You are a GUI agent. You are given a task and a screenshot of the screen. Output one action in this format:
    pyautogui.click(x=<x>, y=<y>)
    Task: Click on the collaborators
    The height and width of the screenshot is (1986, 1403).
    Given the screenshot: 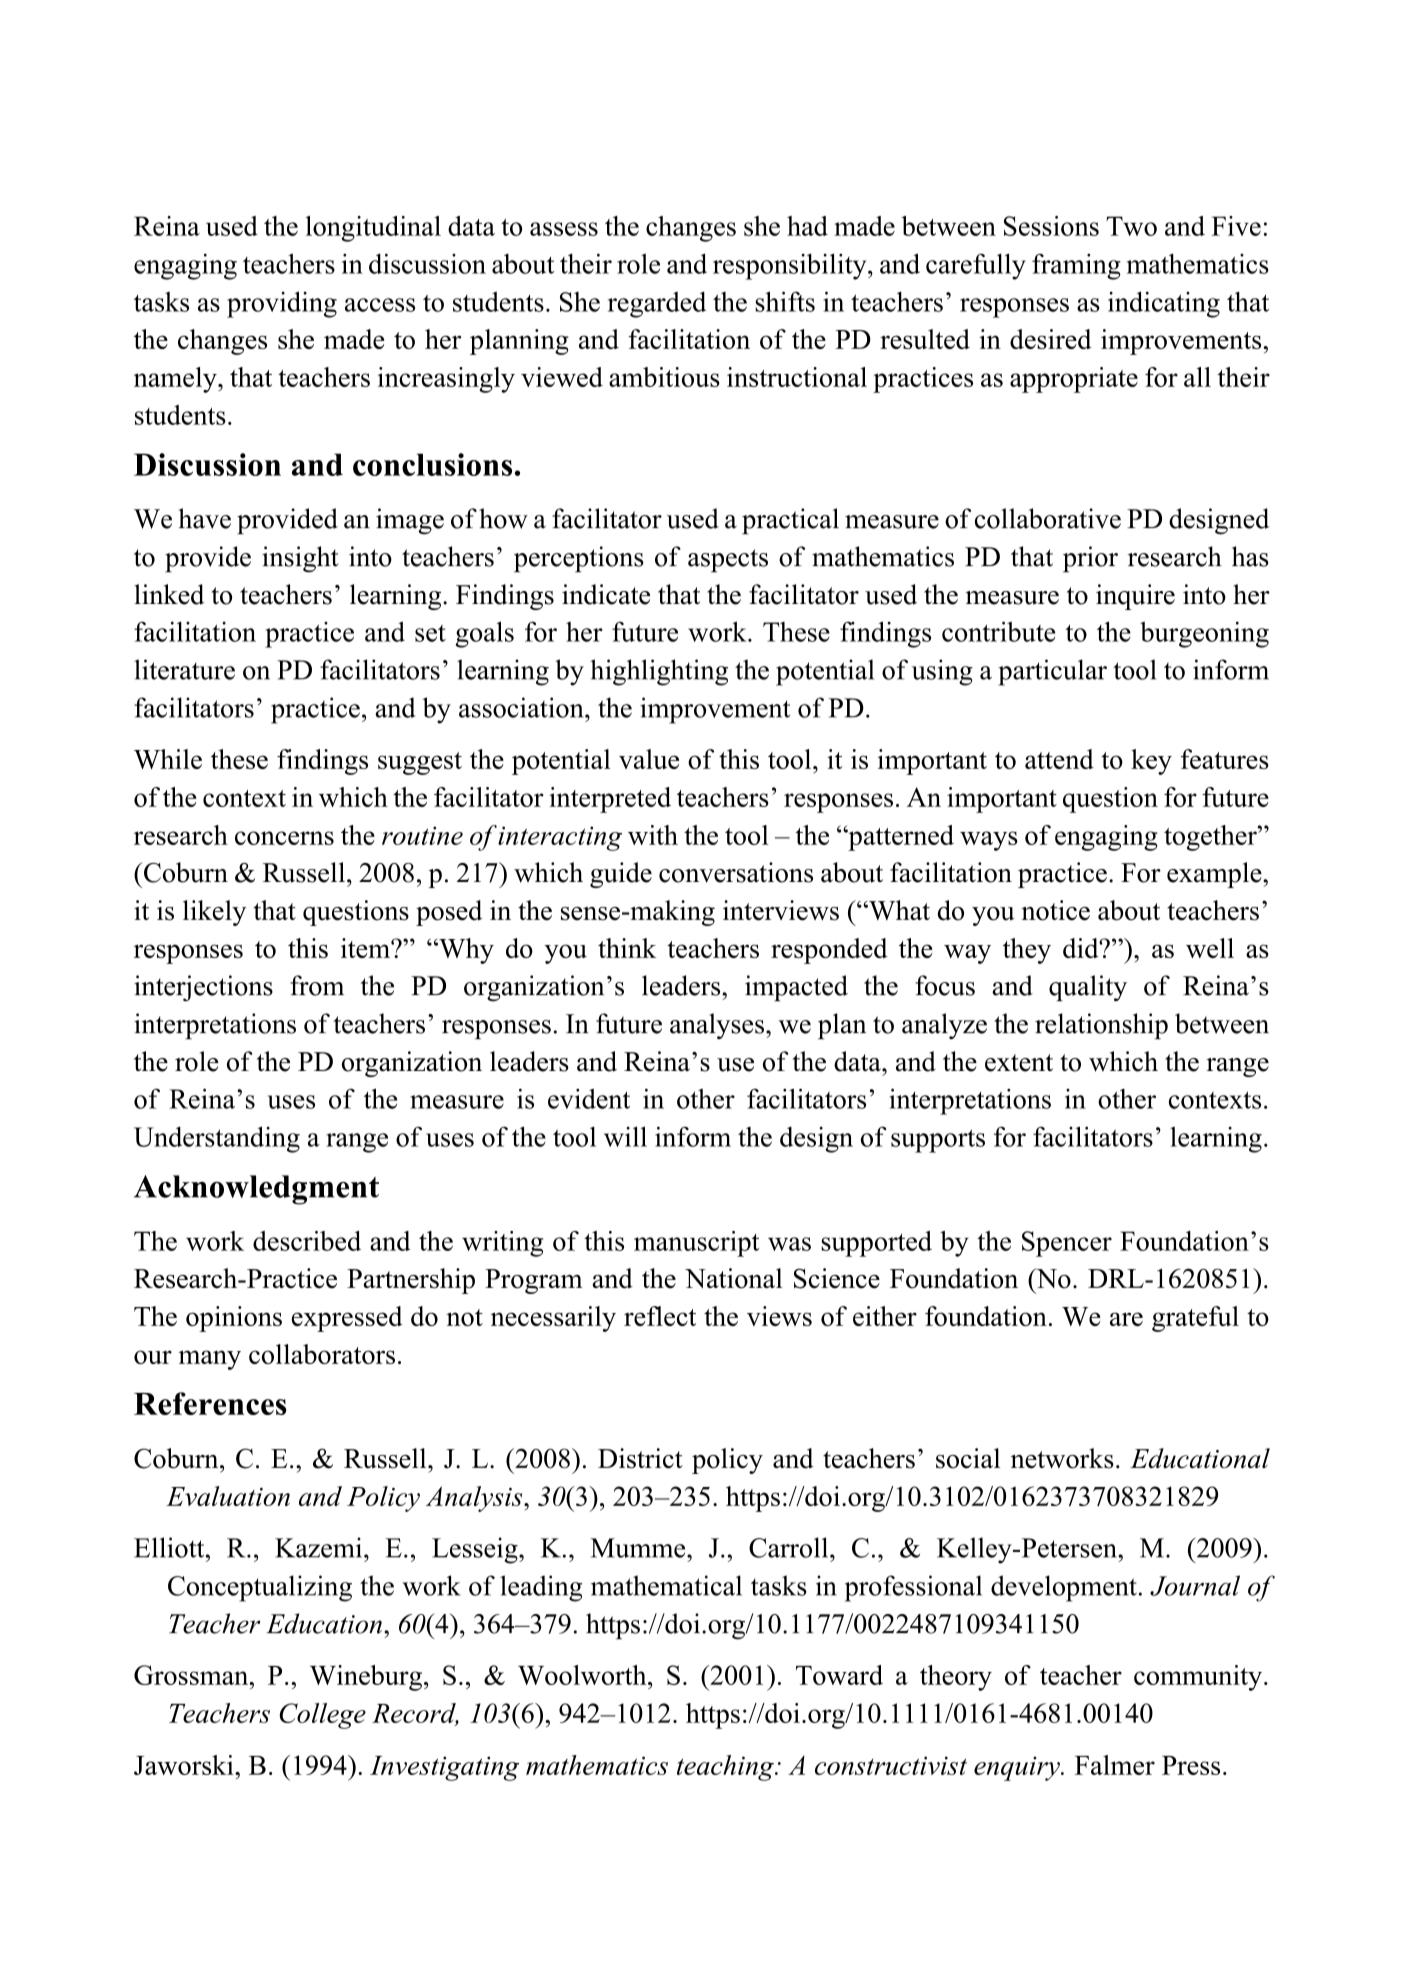 What is the action you would take?
    pyautogui.click(x=322, y=1354)
